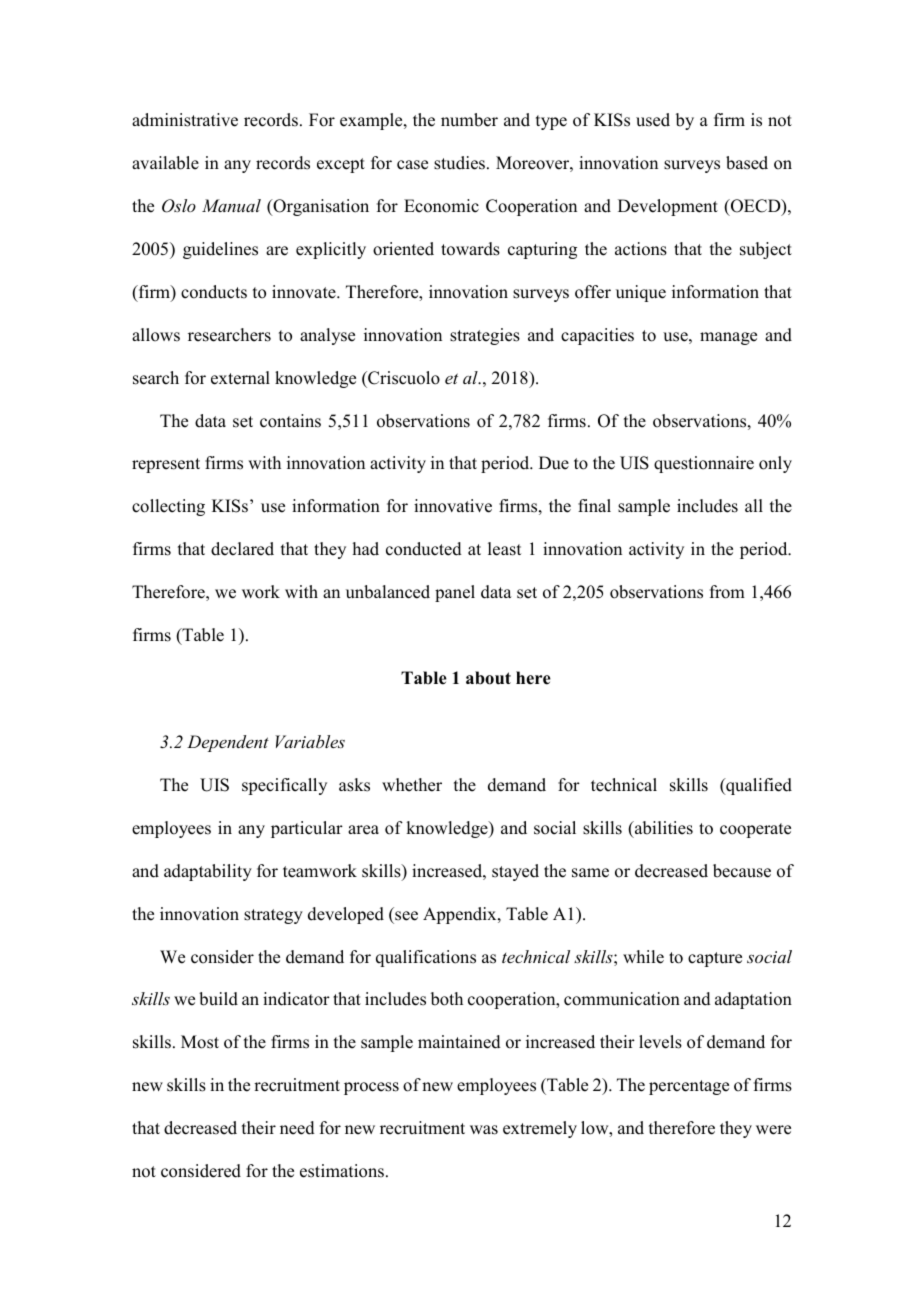  What do you see at coordinates (485, 336) in the screenshot?
I see `strategies` at bounding box center [485, 336].
